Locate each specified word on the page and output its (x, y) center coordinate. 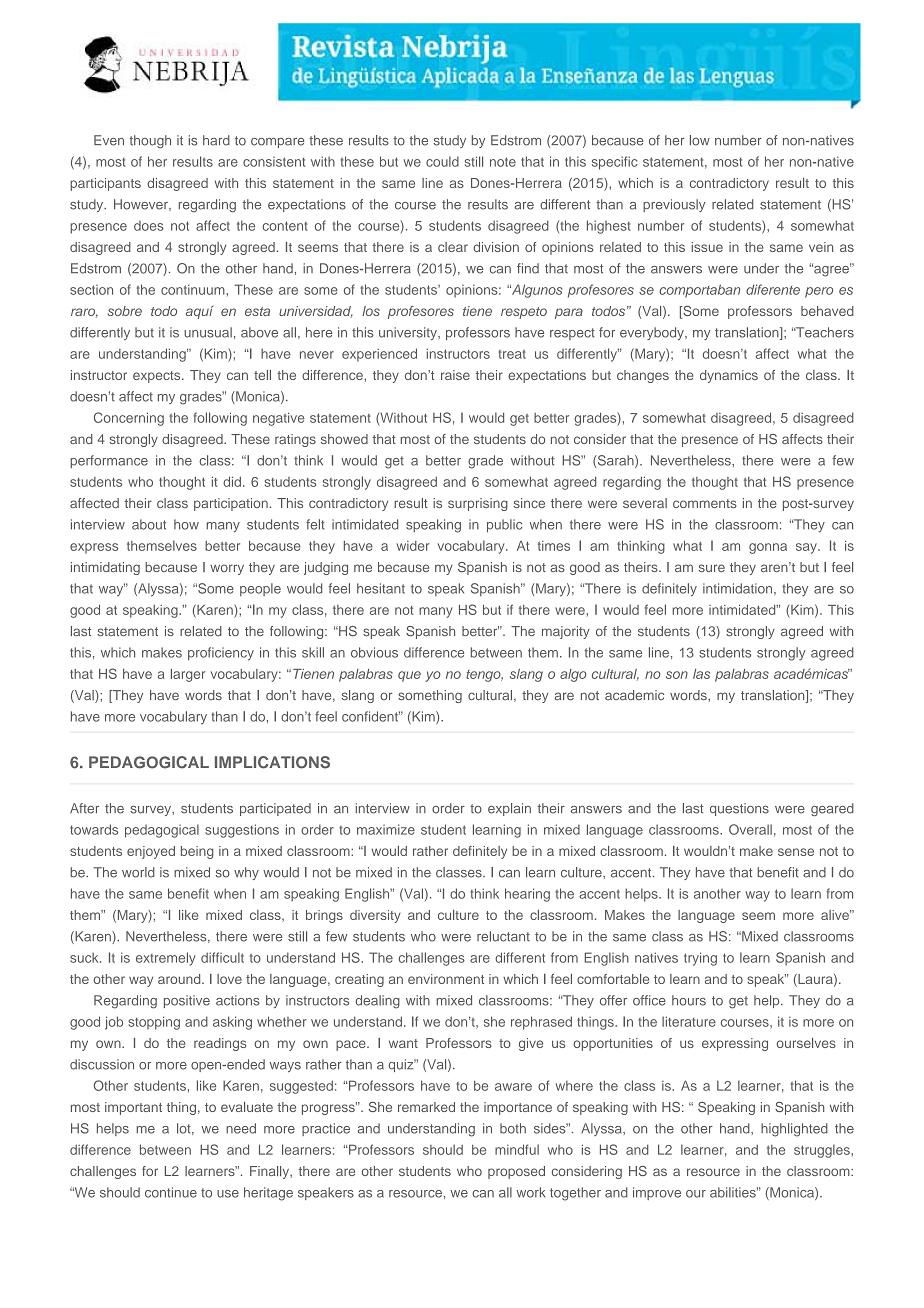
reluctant (503, 936)
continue (171, 1192)
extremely (166, 959)
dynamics (729, 376)
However (142, 205)
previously (674, 205)
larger (188, 675)
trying (700, 959)
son (677, 675)
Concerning (129, 419)
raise (455, 375)
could (442, 161)
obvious (374, 652)
